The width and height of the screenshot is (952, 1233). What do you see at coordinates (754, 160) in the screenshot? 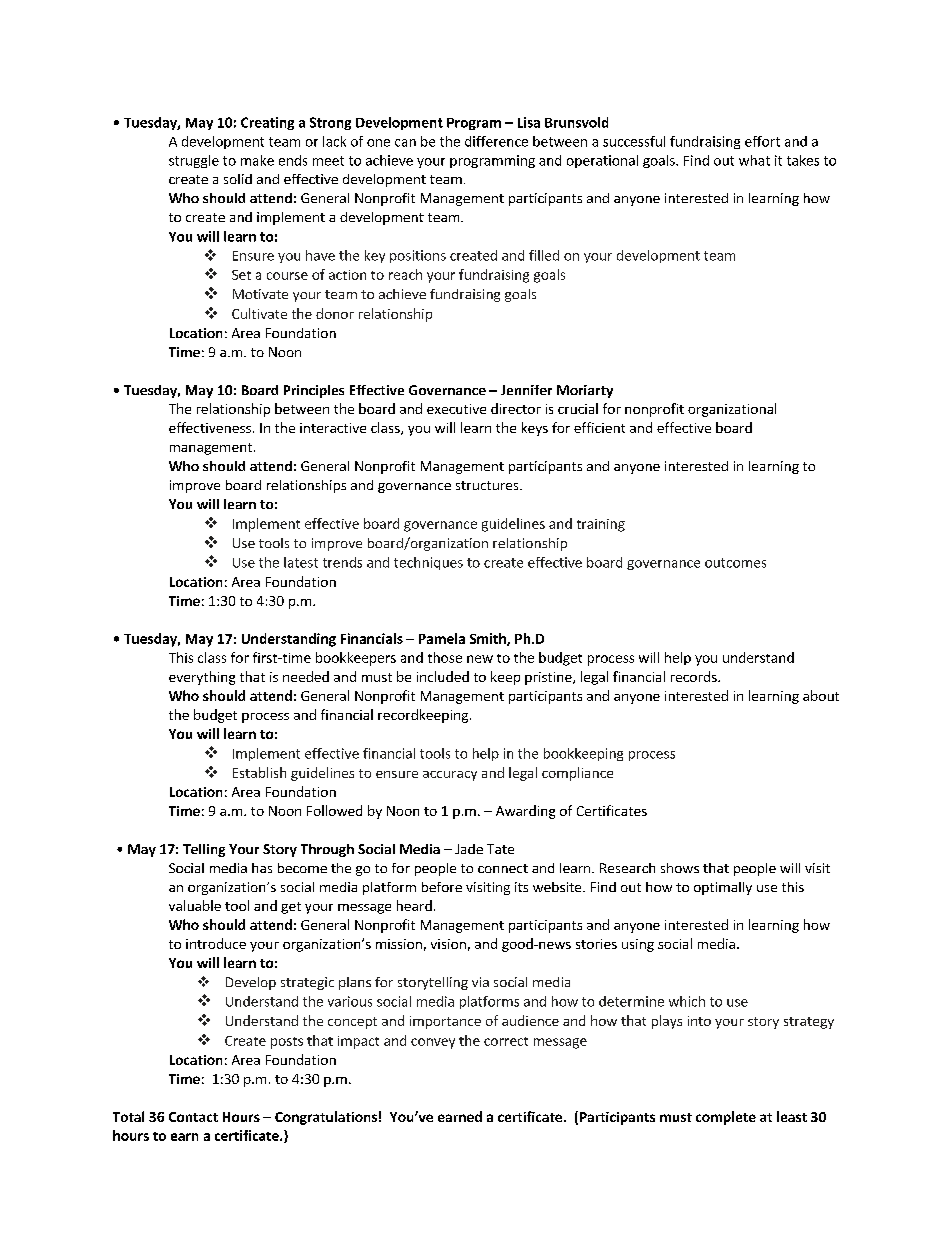
I see `what` at bounding box center [754, 160].
